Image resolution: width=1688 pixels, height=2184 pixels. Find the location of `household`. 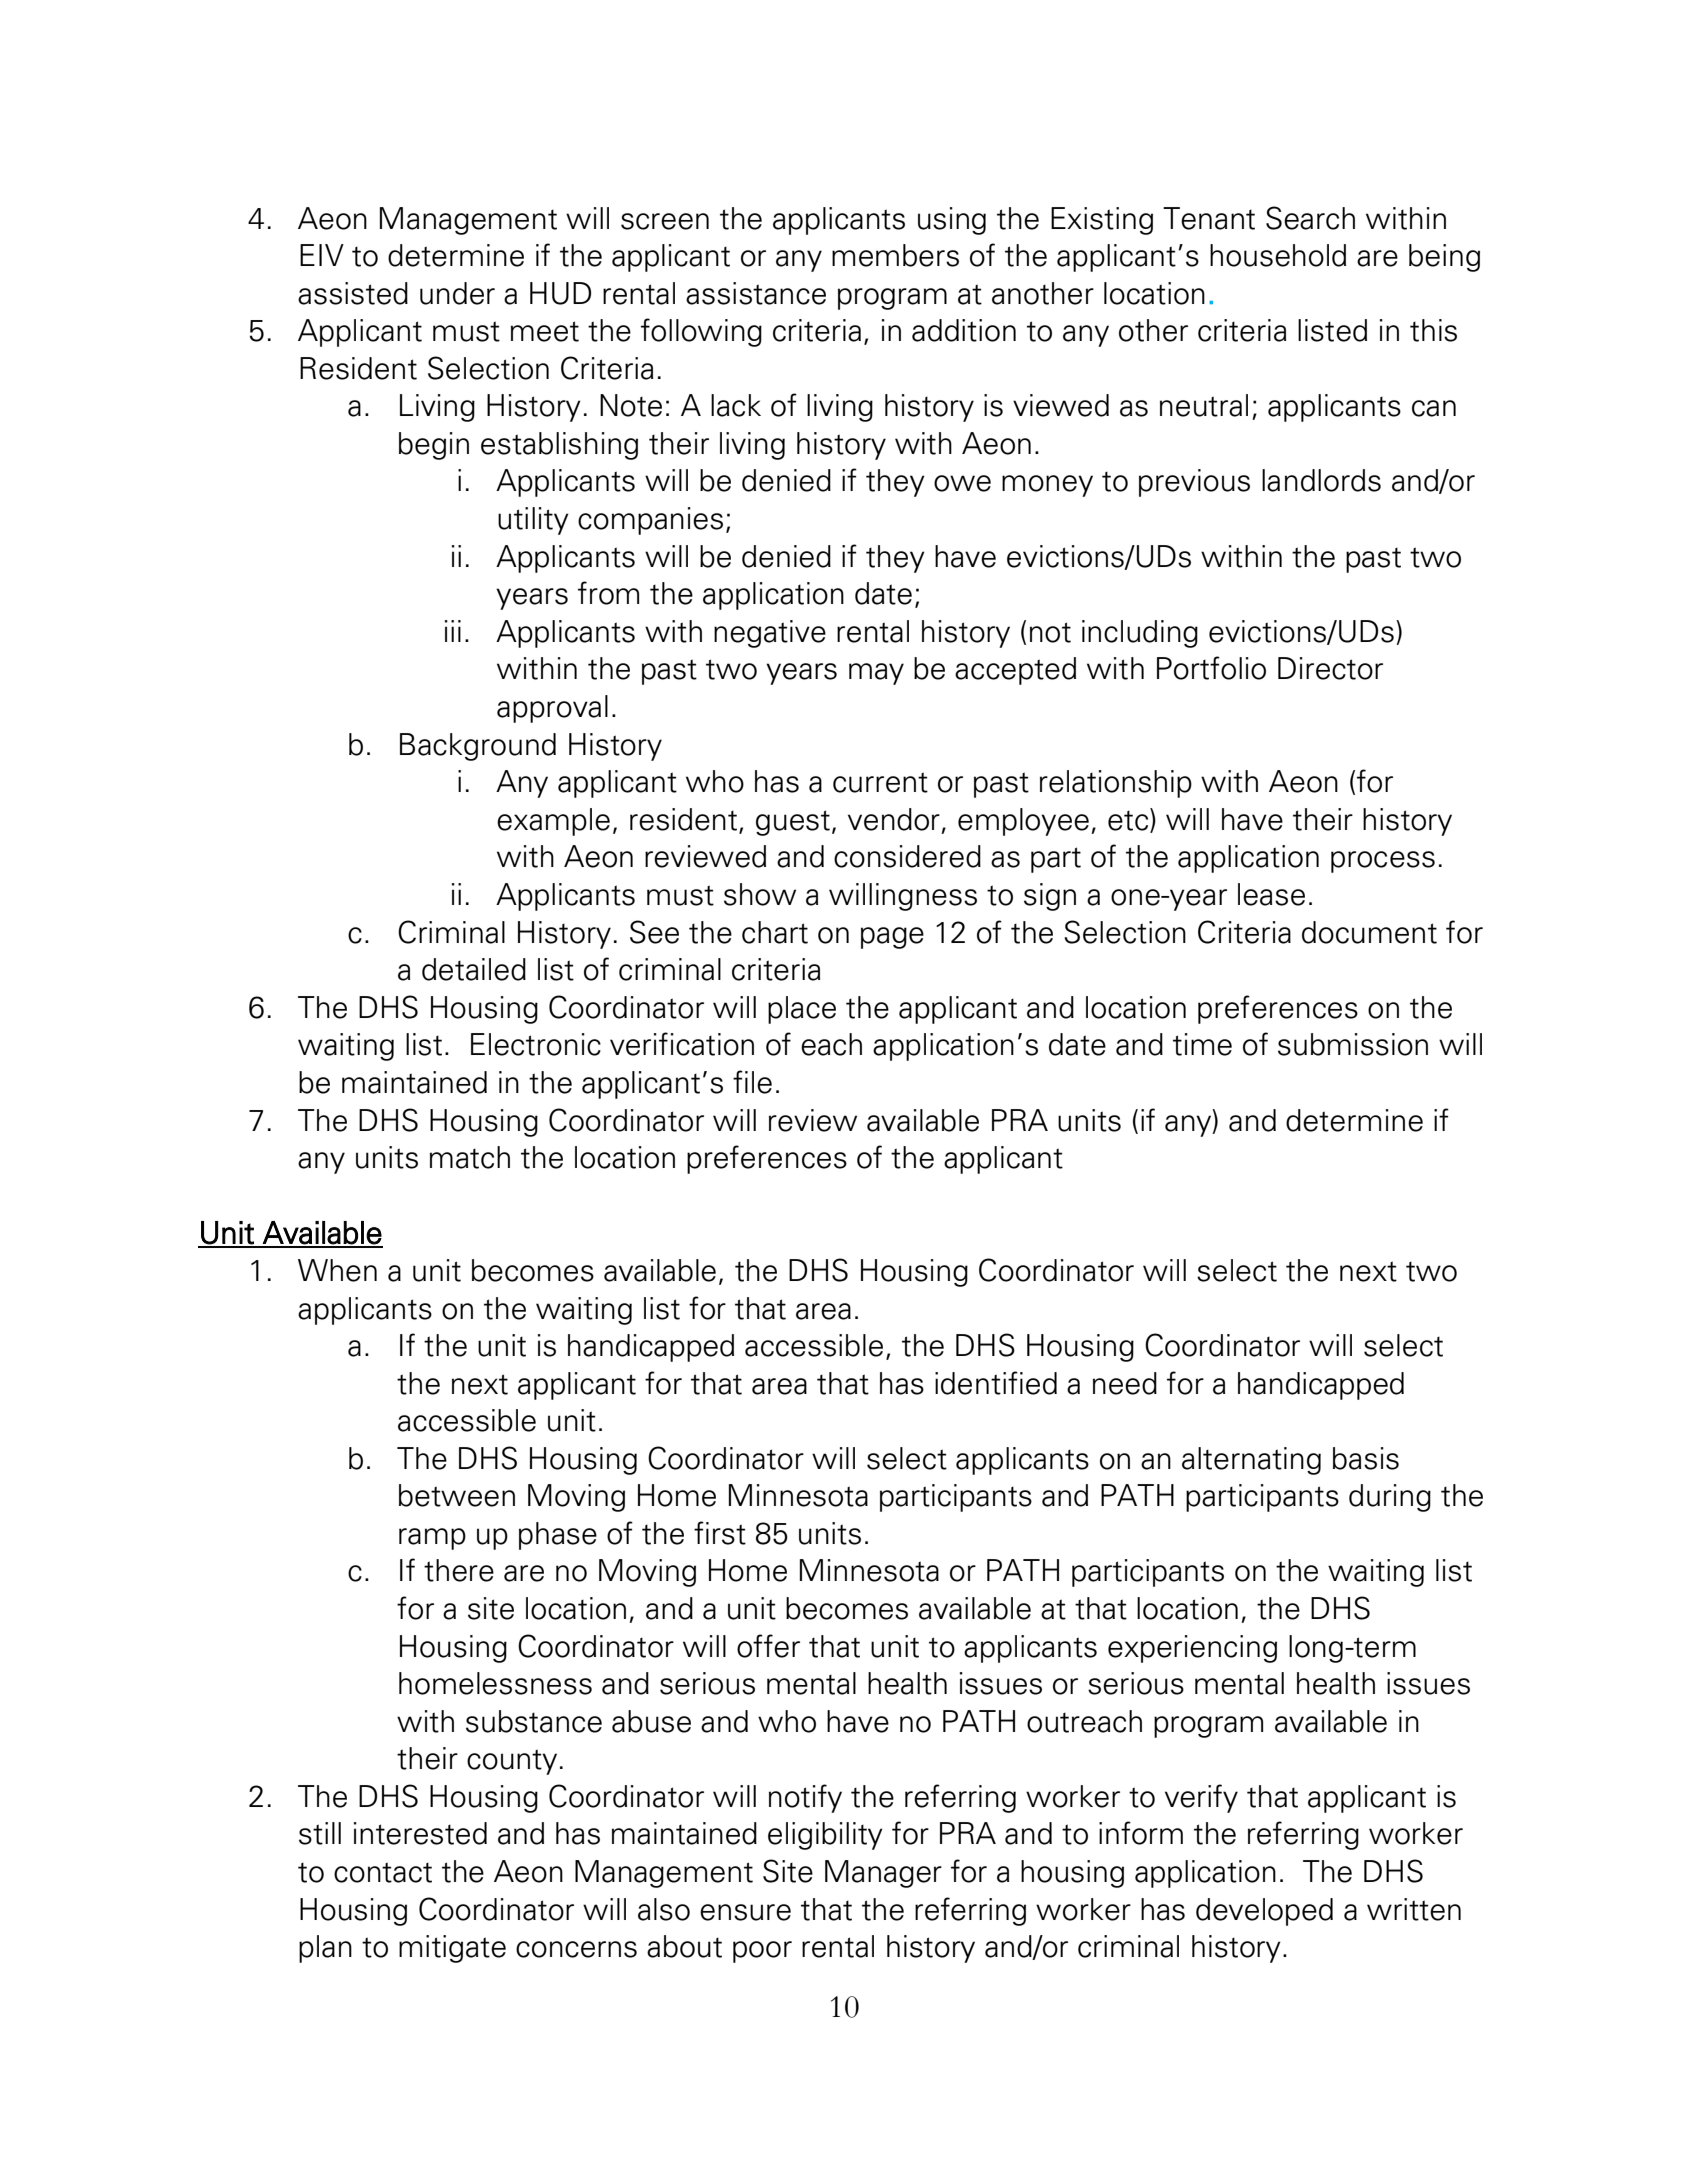

household is located at coordinates (1278, 255).
